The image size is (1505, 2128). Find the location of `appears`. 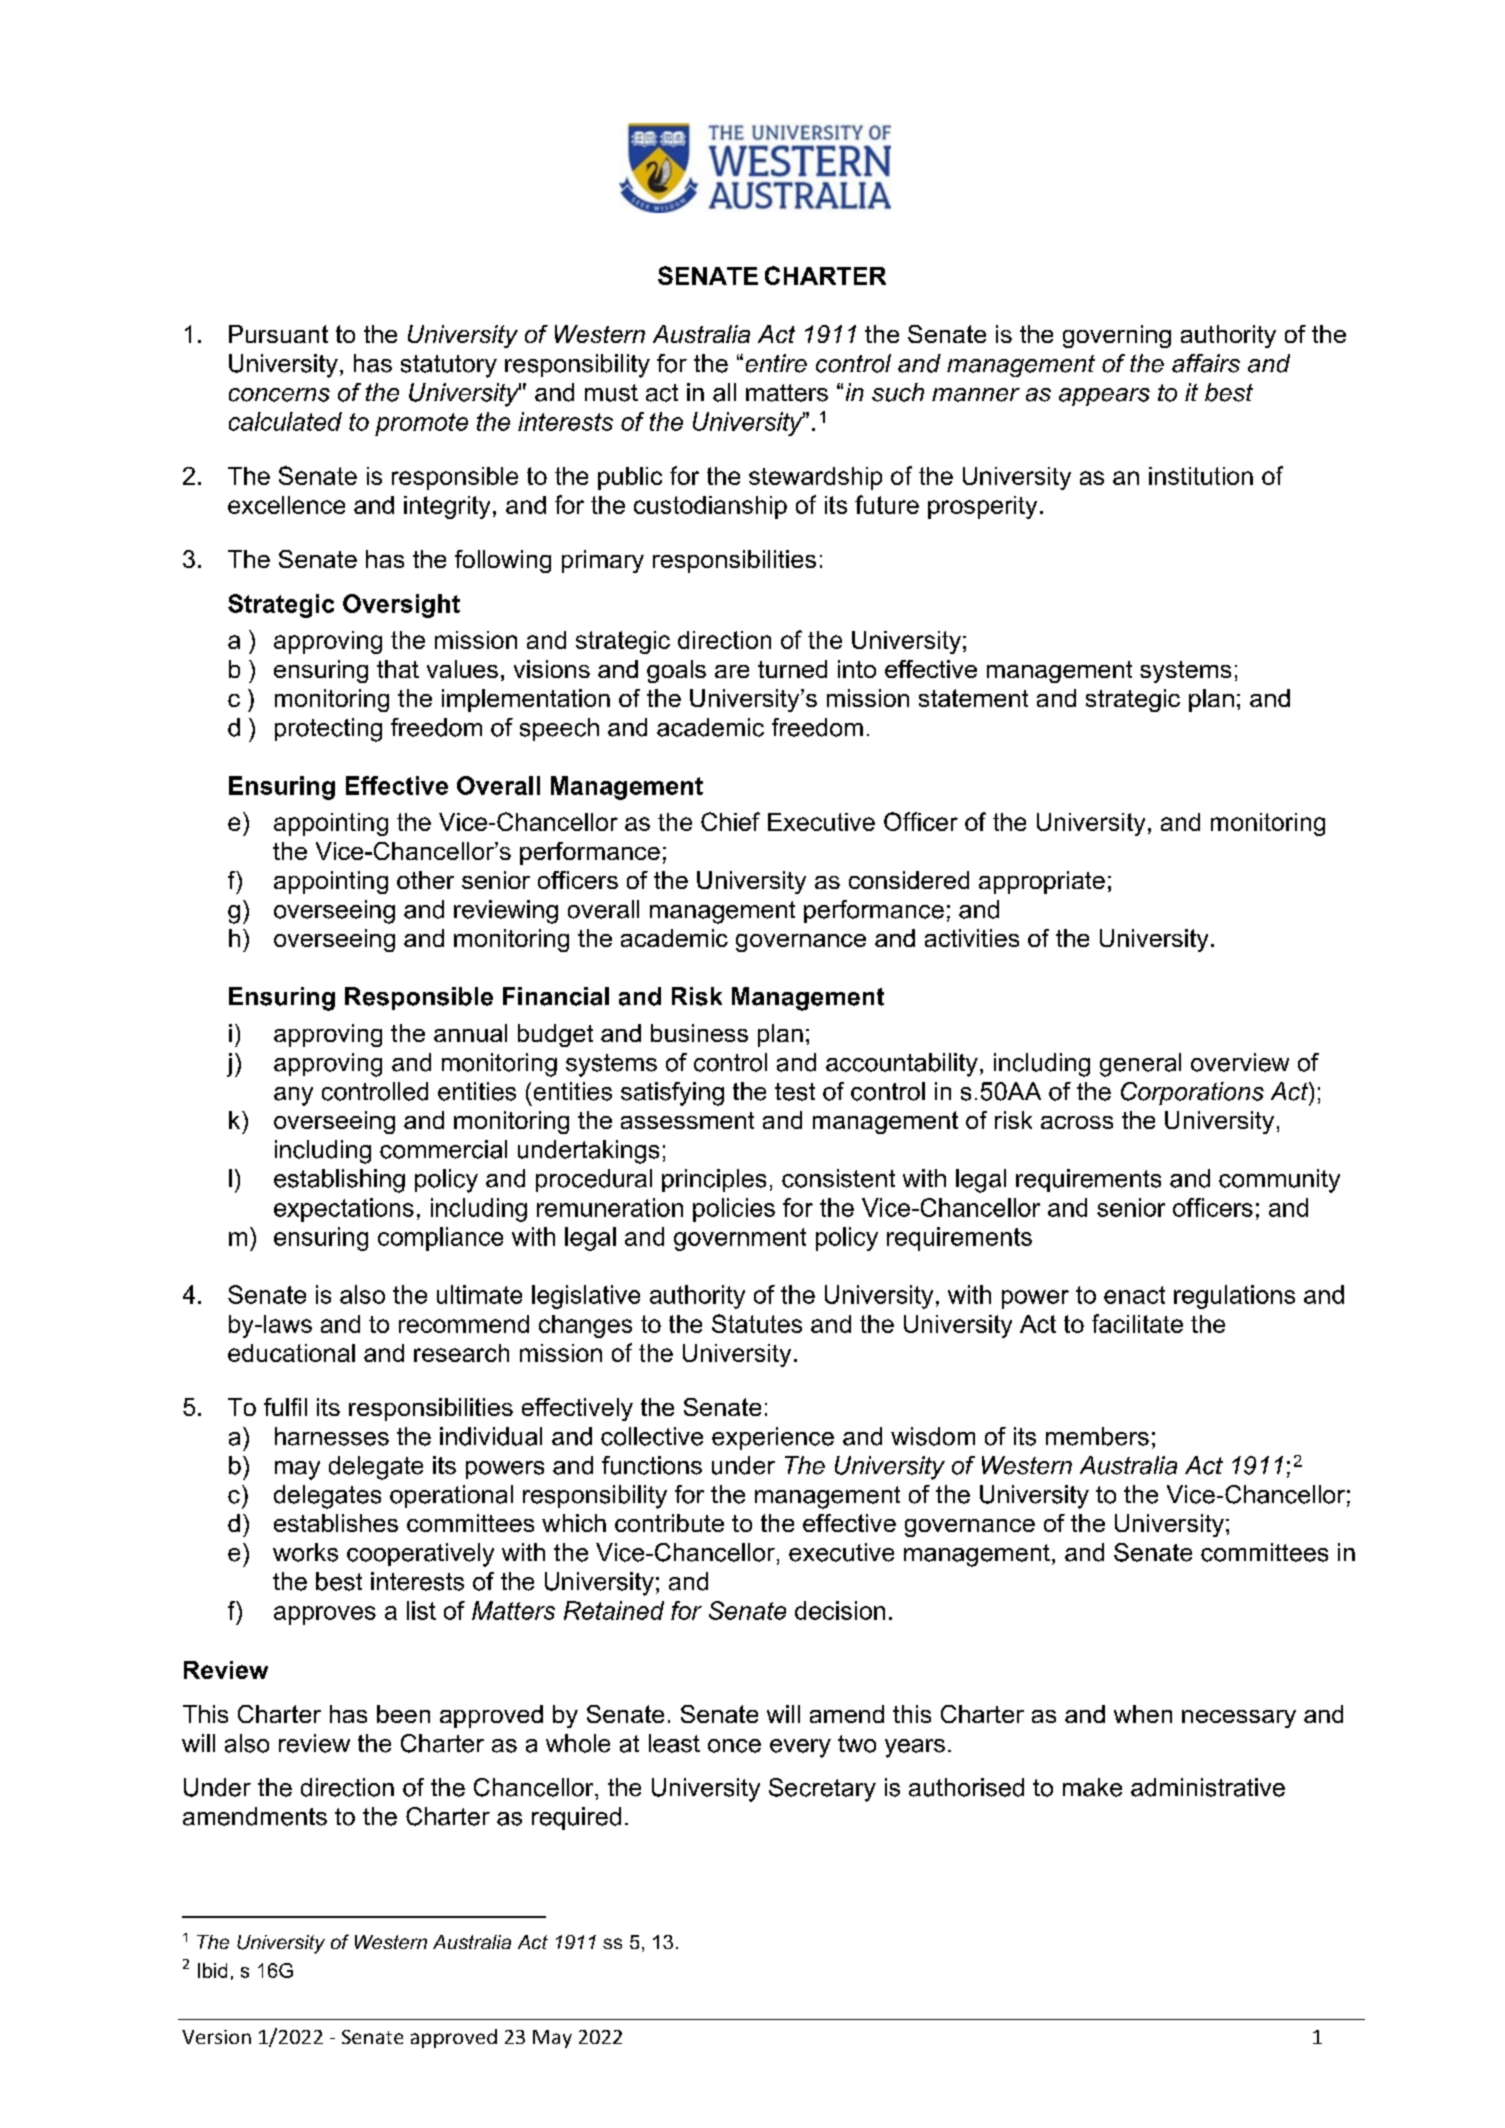

appears is located at coordinates (1104, 397).
